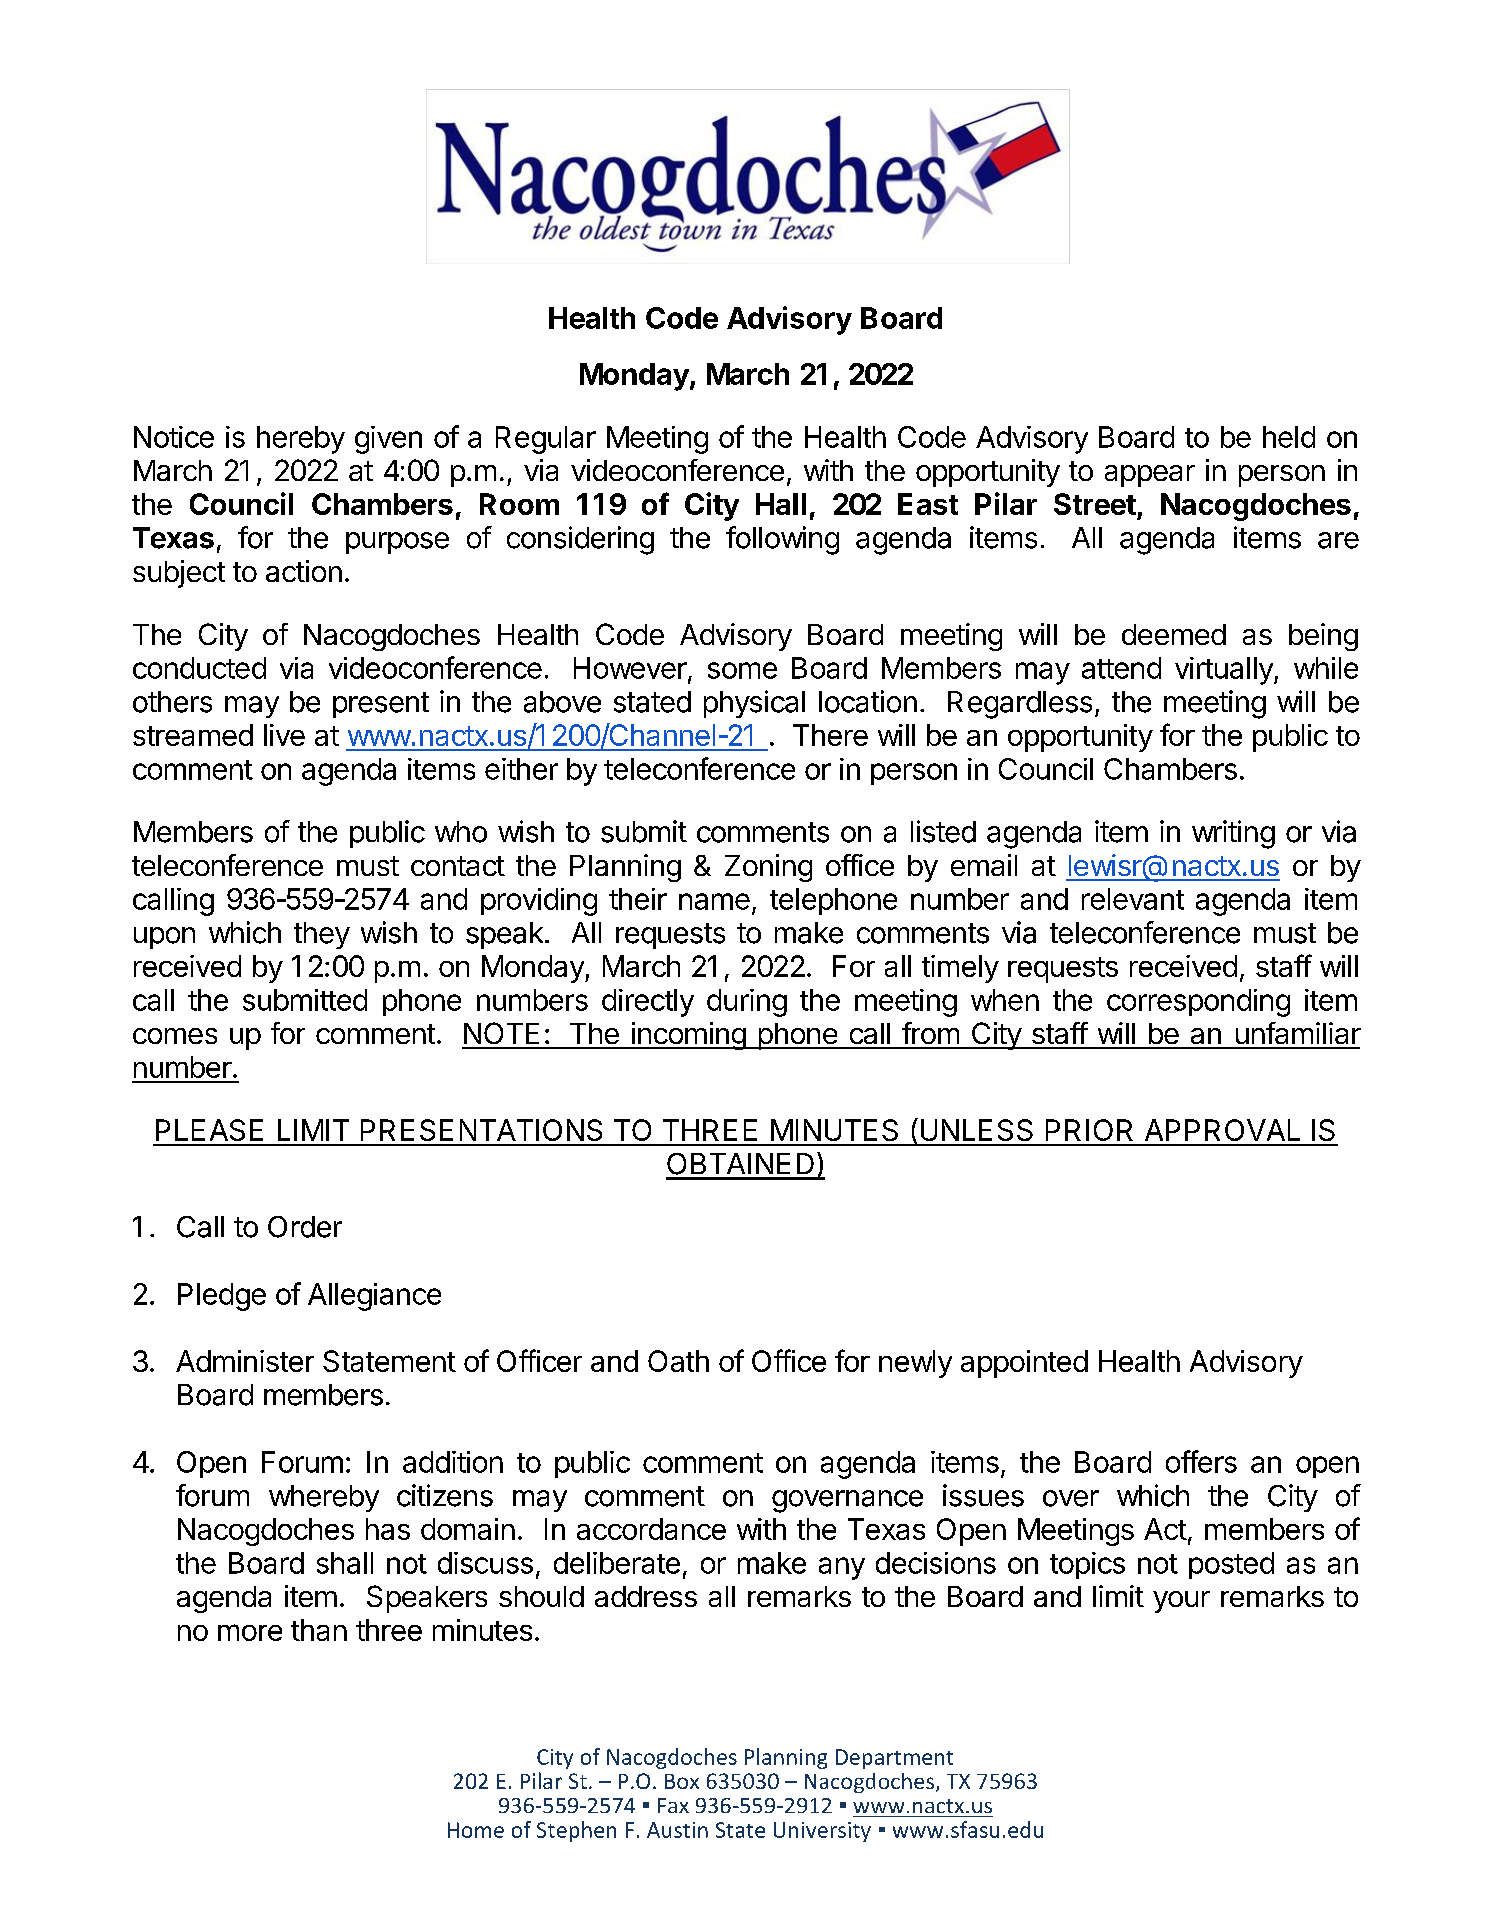 The image size is (1491, 1930). Describe the element at coordinates (714, 901) in the screenshot. I see `name` at that location.
